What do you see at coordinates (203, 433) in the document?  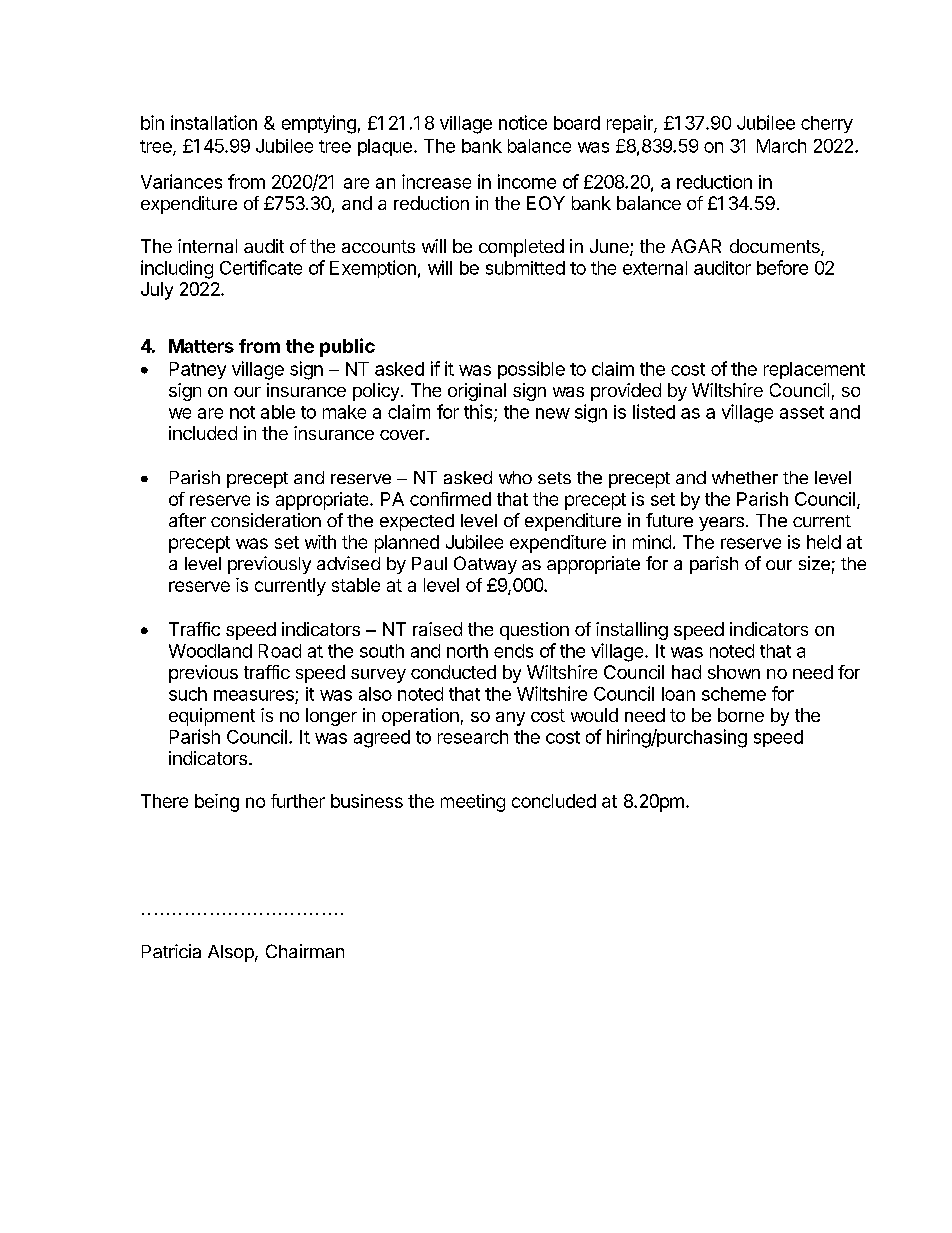 I see `included` at bounding box center [203, 433].
